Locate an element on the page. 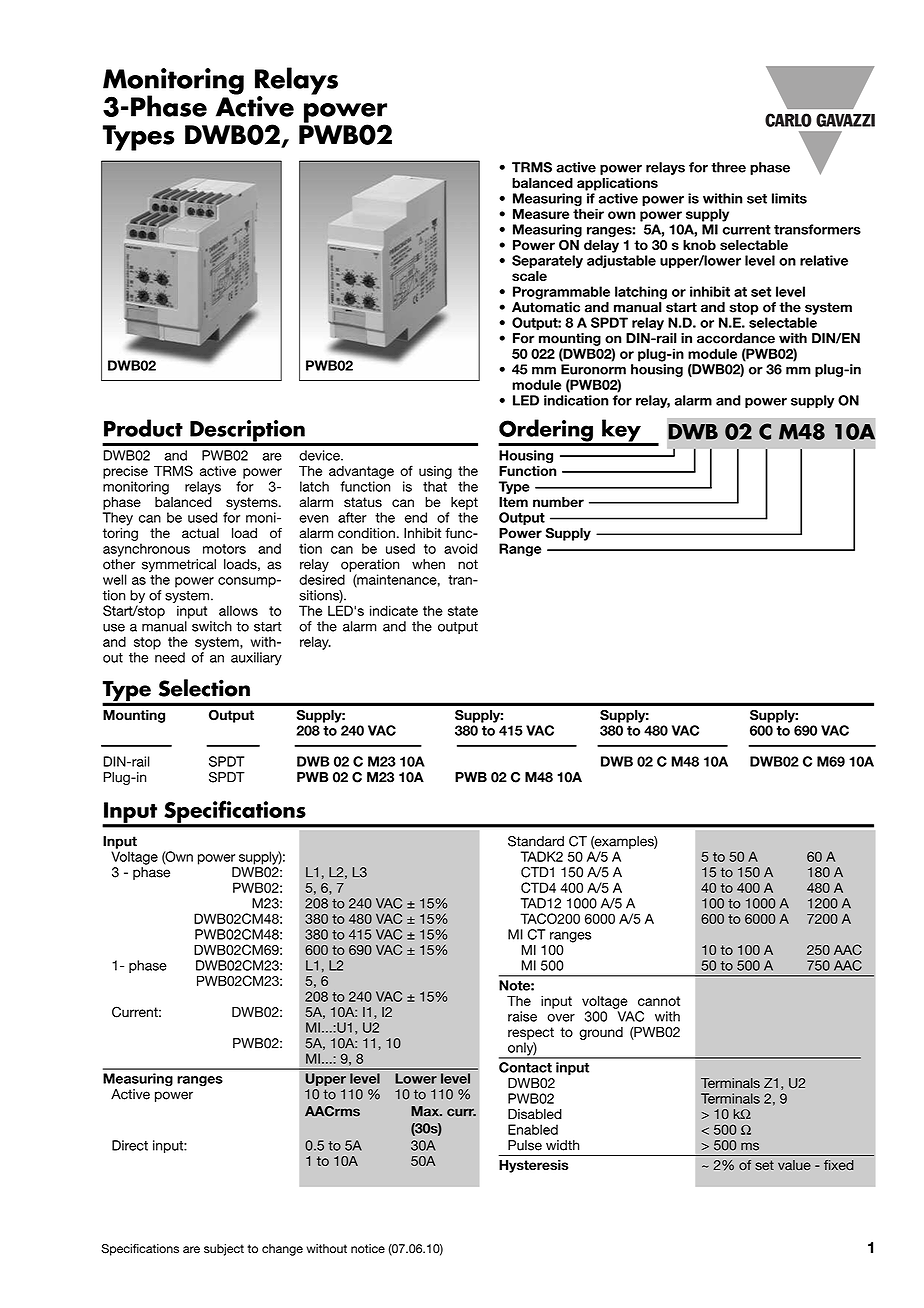  Standard is located at coordinates (536, 841).
